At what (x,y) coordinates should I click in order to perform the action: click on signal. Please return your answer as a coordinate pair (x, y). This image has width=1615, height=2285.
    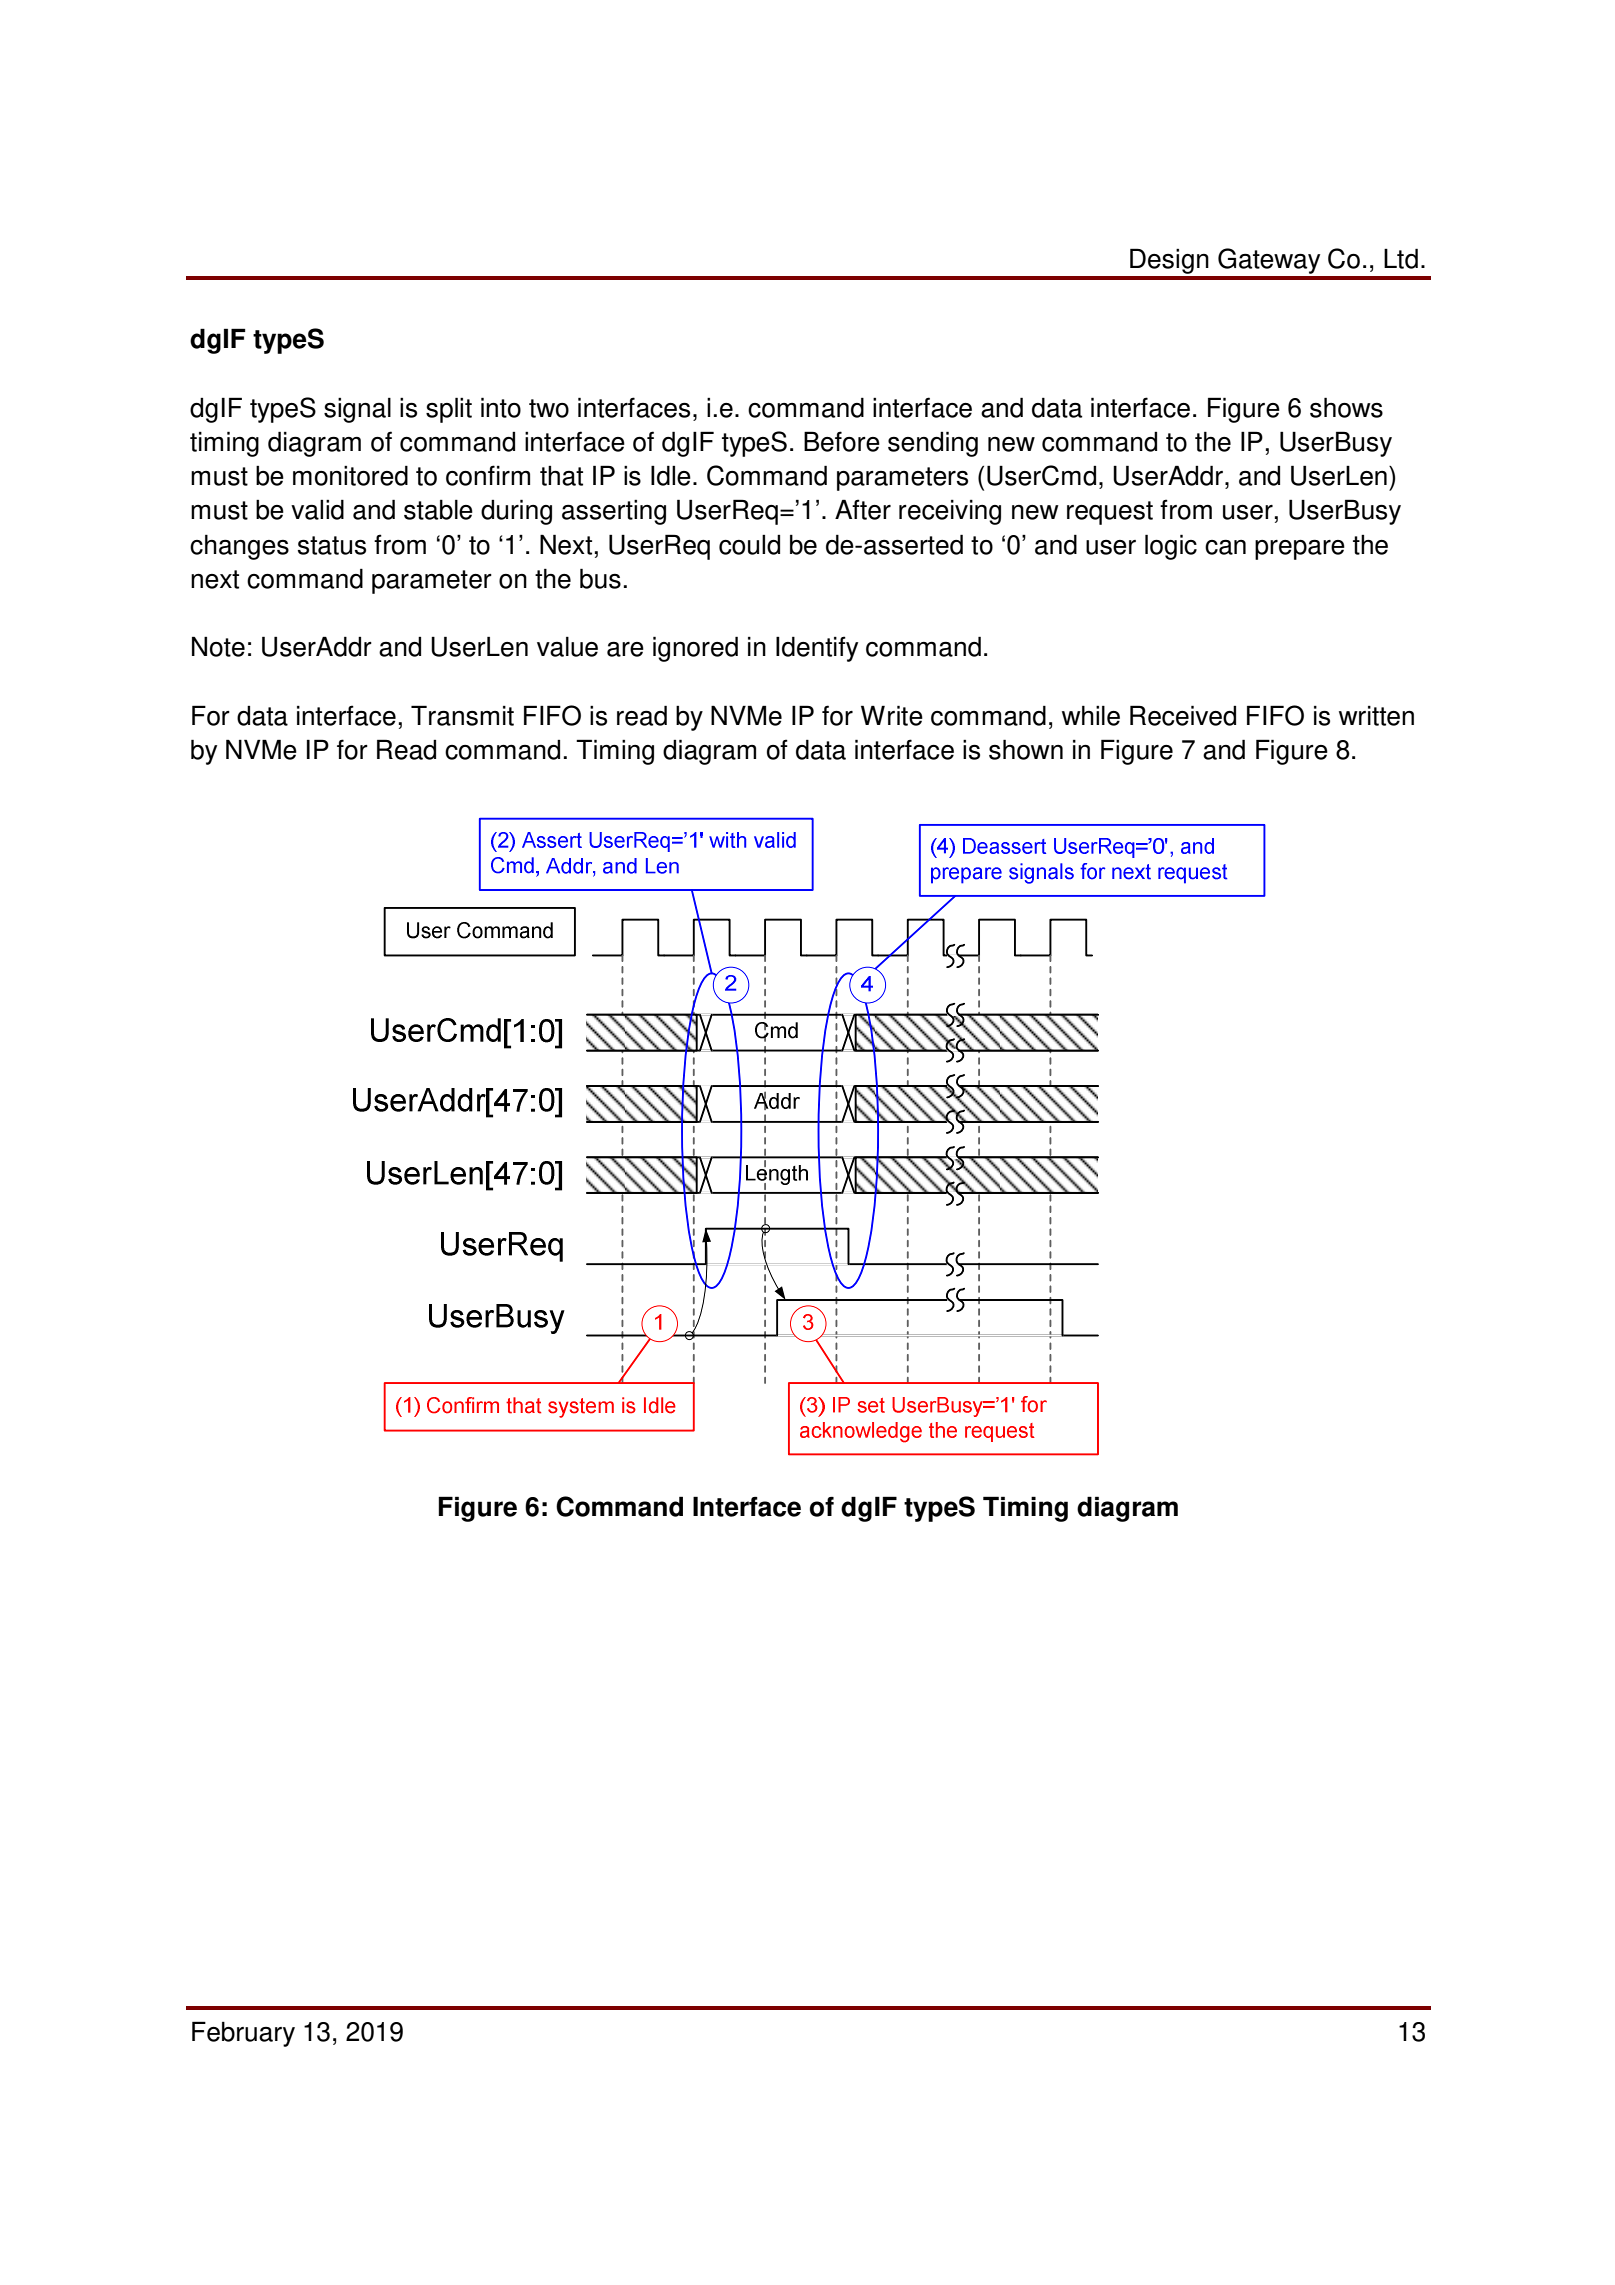
    Looking at the image, I should click on (357, 410).
